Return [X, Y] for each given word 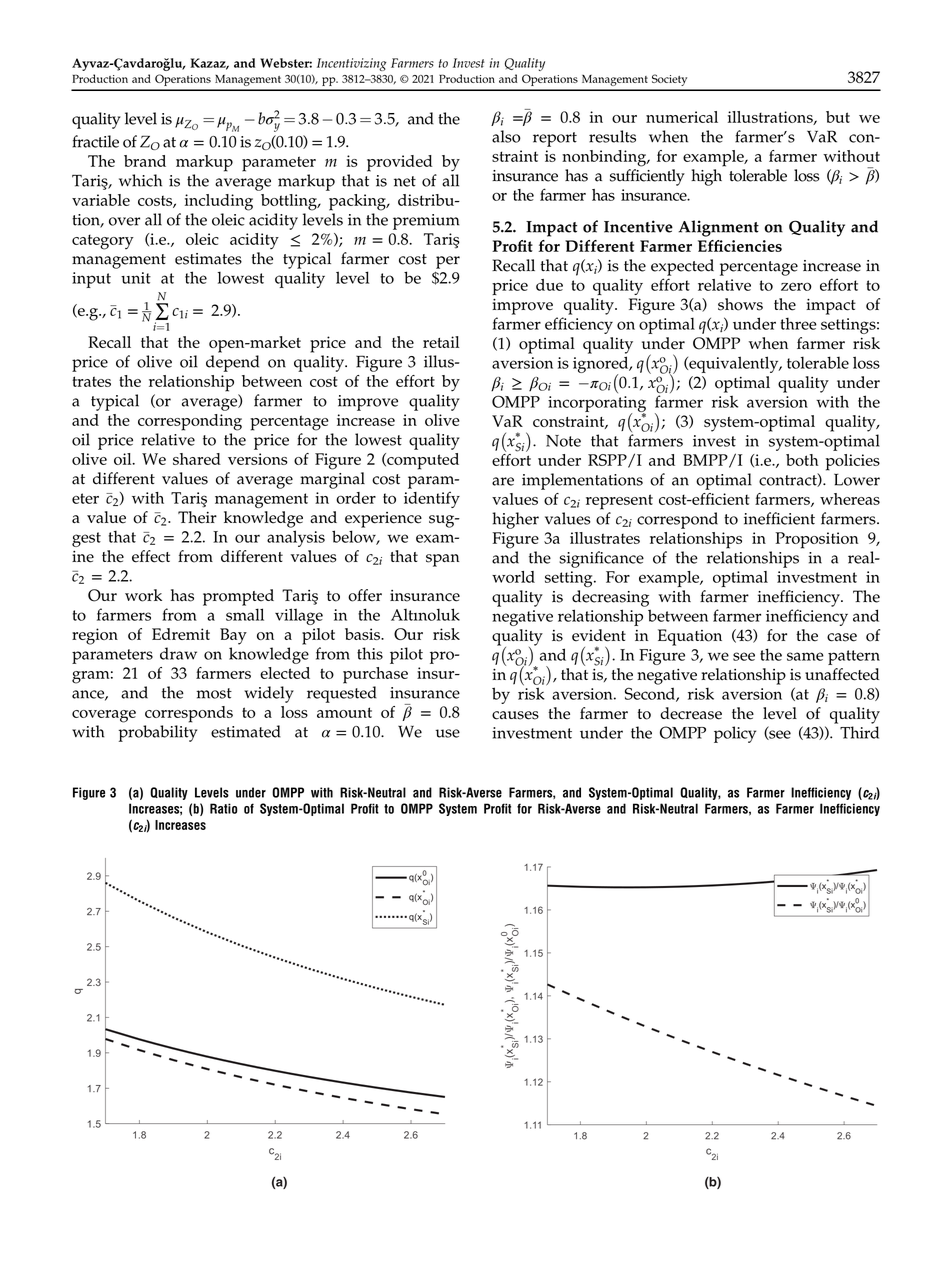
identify [432, 499]
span [442, 560]
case [842, 637]
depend [232, 363]
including [219, 202]
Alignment [719, 228]
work [143, 595]
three [799, 323]
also [506, 136]
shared [197, 459]
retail [441, 342]
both [802, 460]
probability [158, 733]
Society [669, 80]
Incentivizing [351, 64]
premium [426, 222]
